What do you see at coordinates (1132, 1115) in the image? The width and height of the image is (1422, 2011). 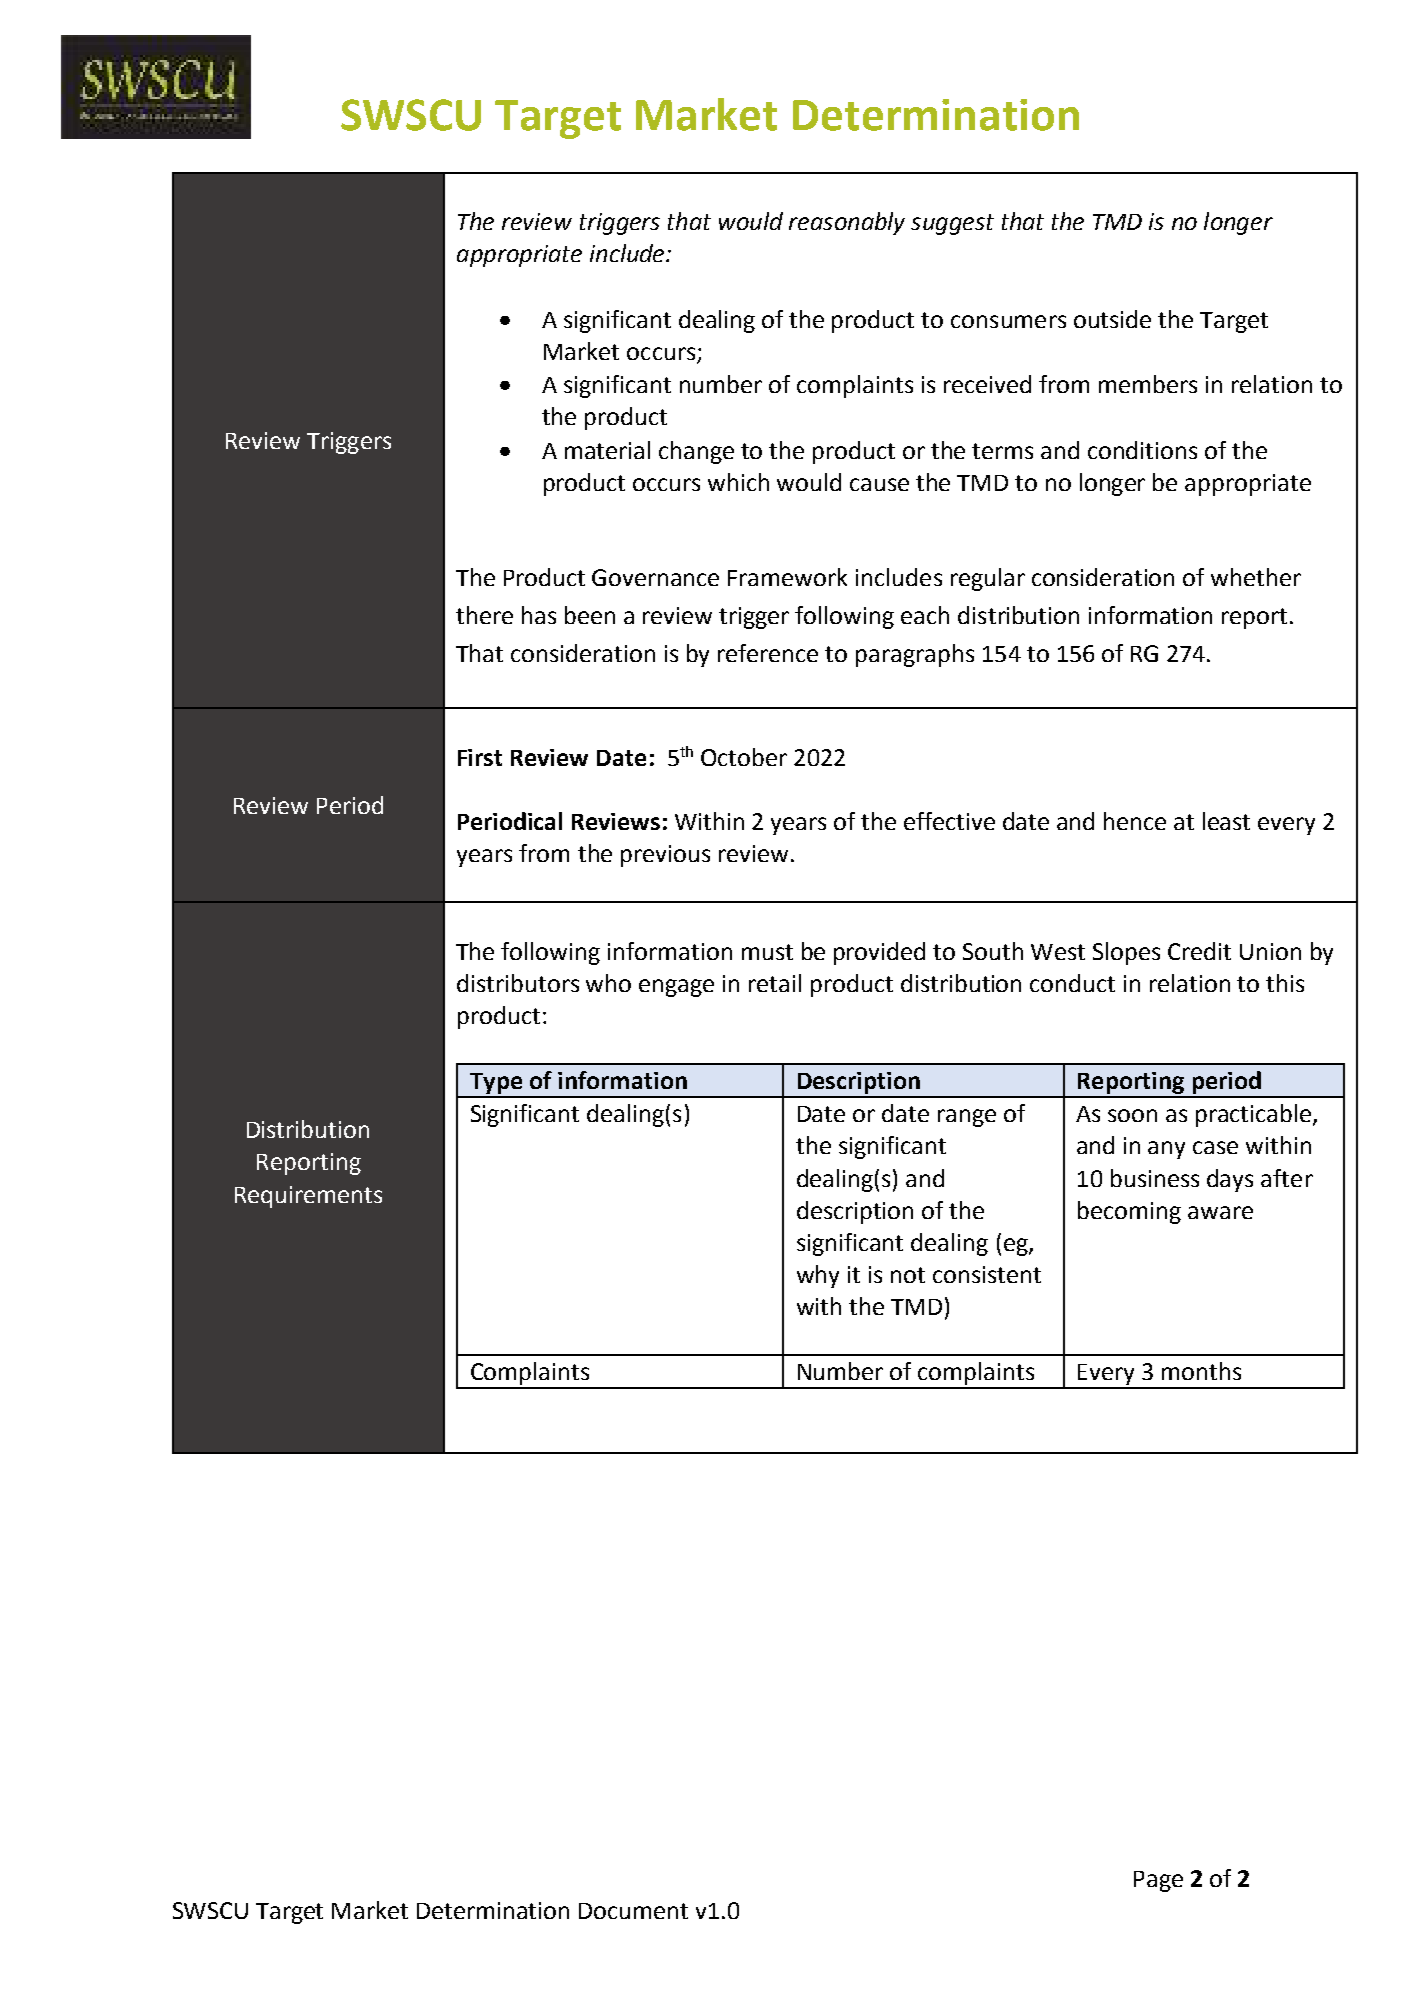 I see `soon` at bounding box center [1132, 1115].
